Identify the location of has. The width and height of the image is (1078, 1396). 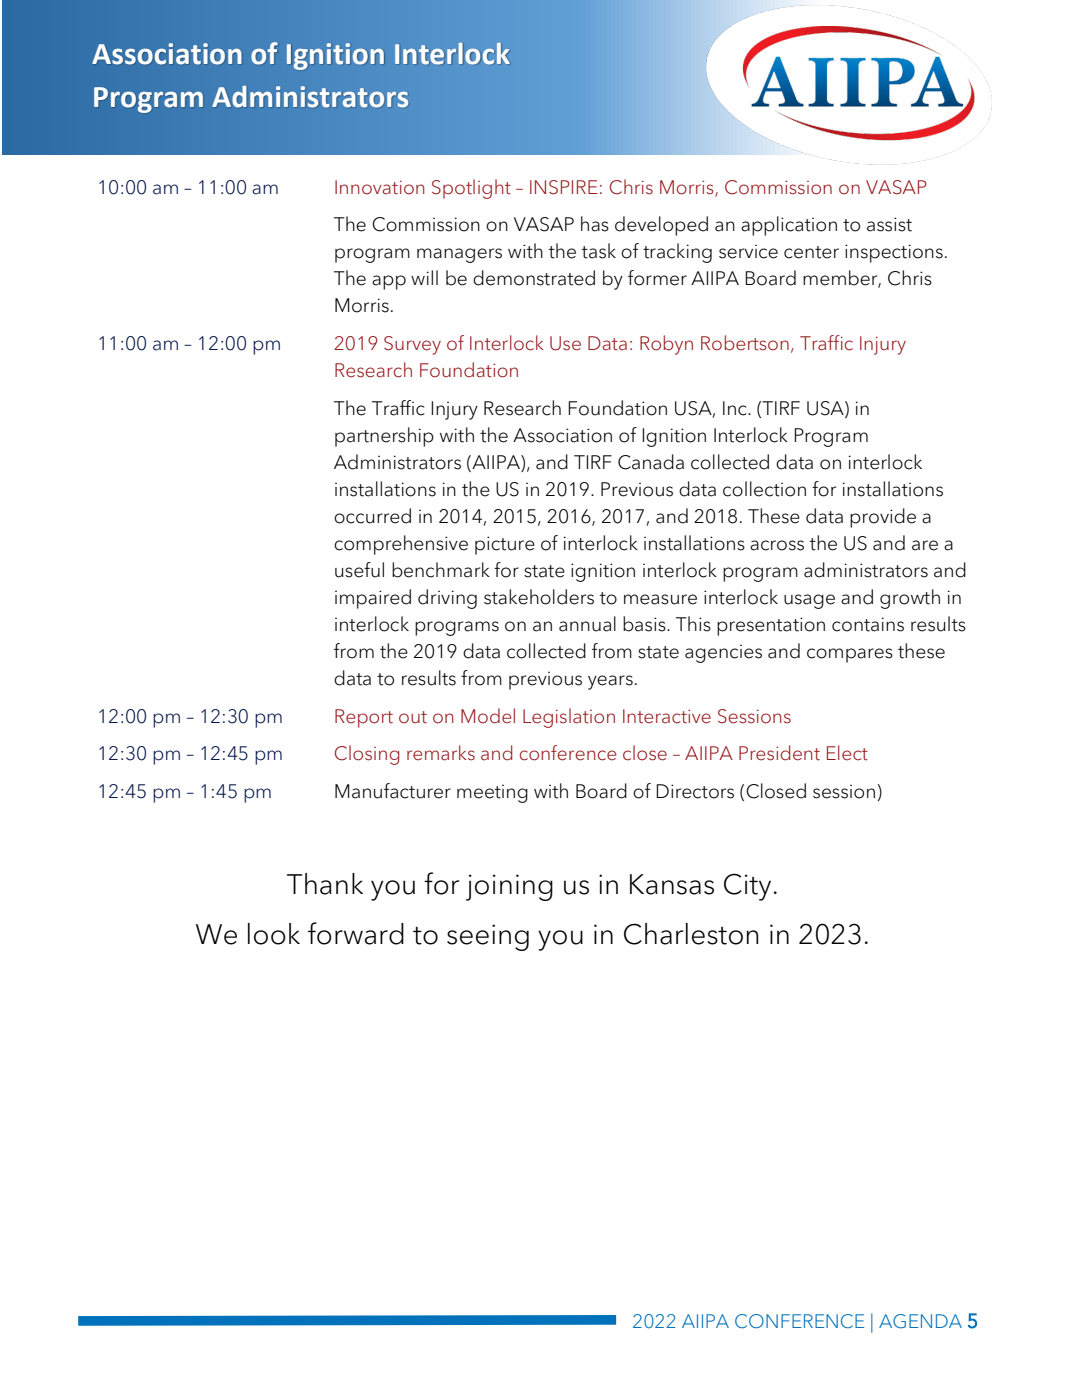
(595, 224).
